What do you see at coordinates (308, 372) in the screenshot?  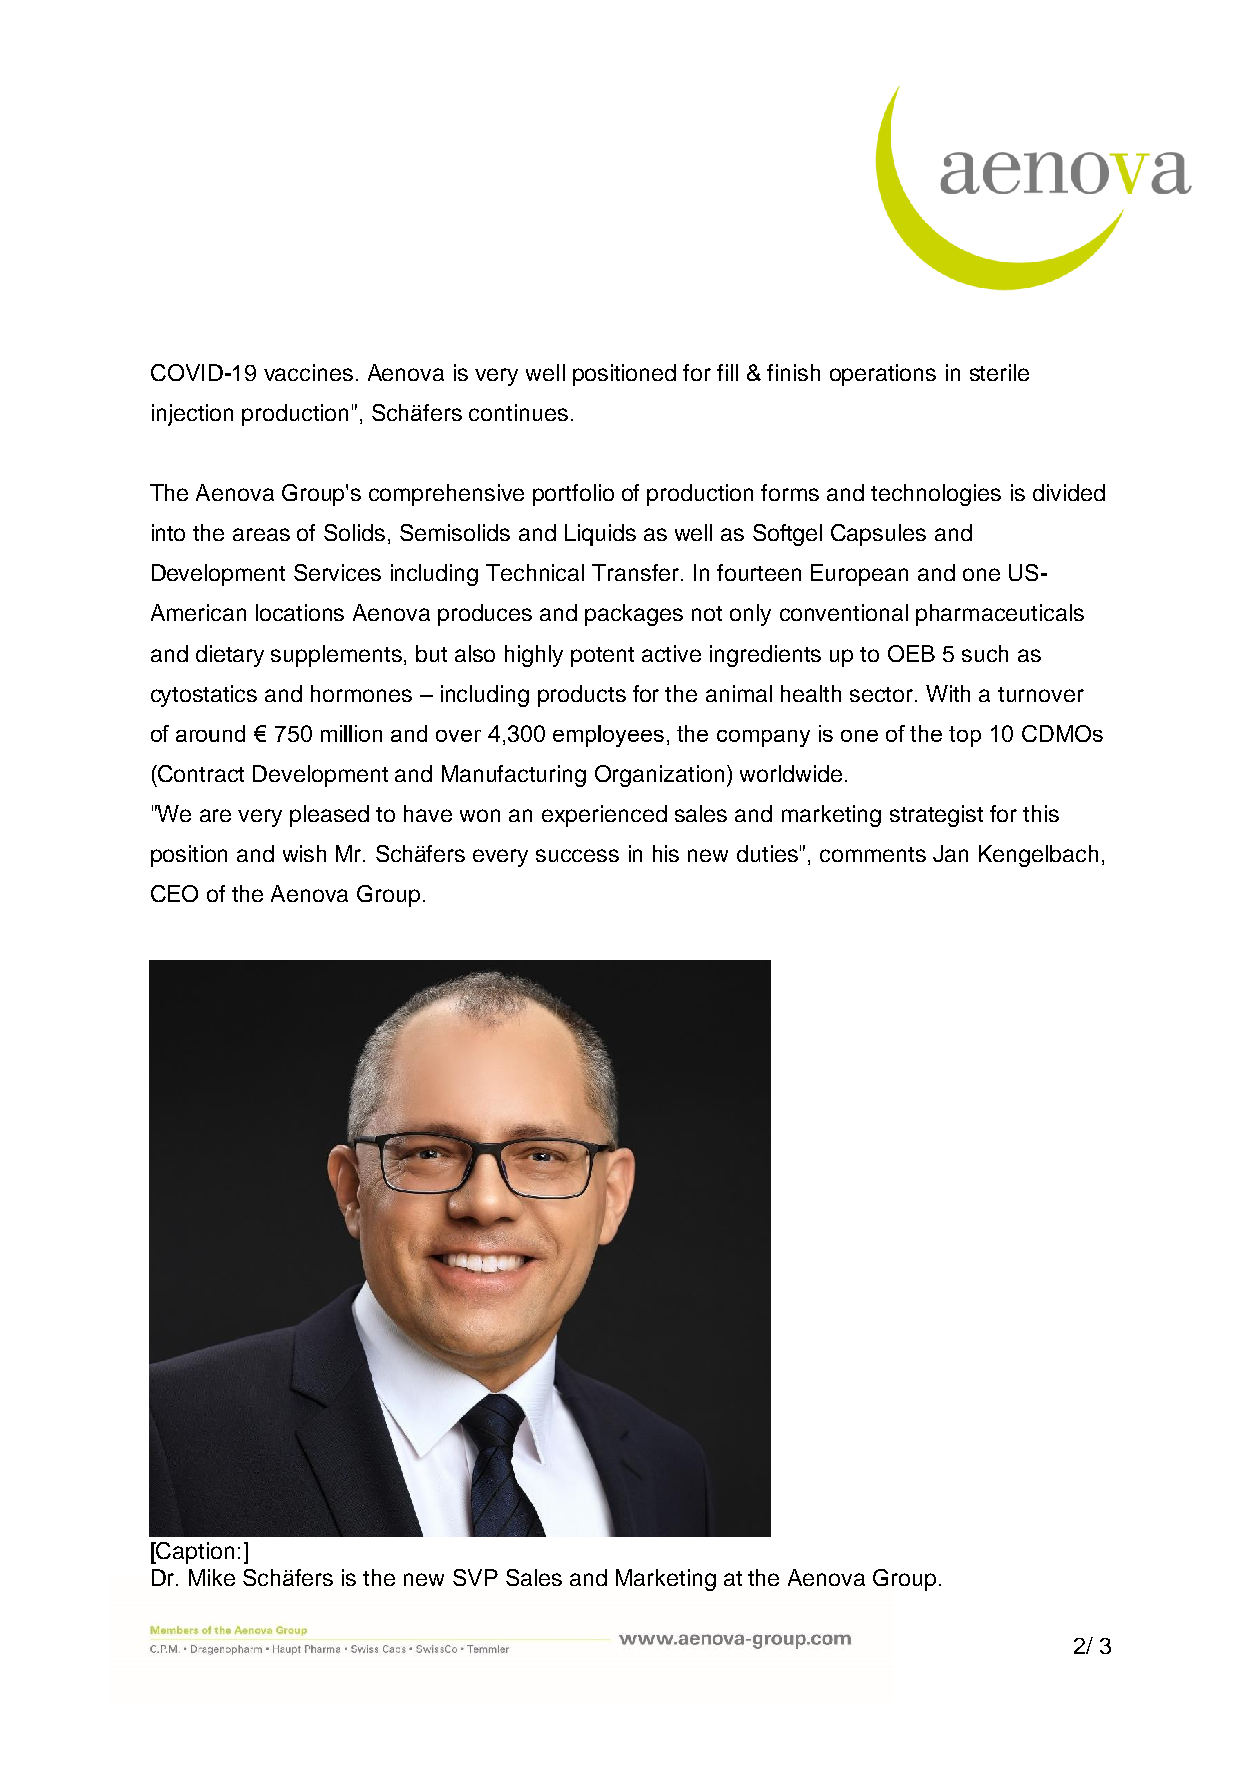 I see `vaccines` at bounding box center [308, 372].
